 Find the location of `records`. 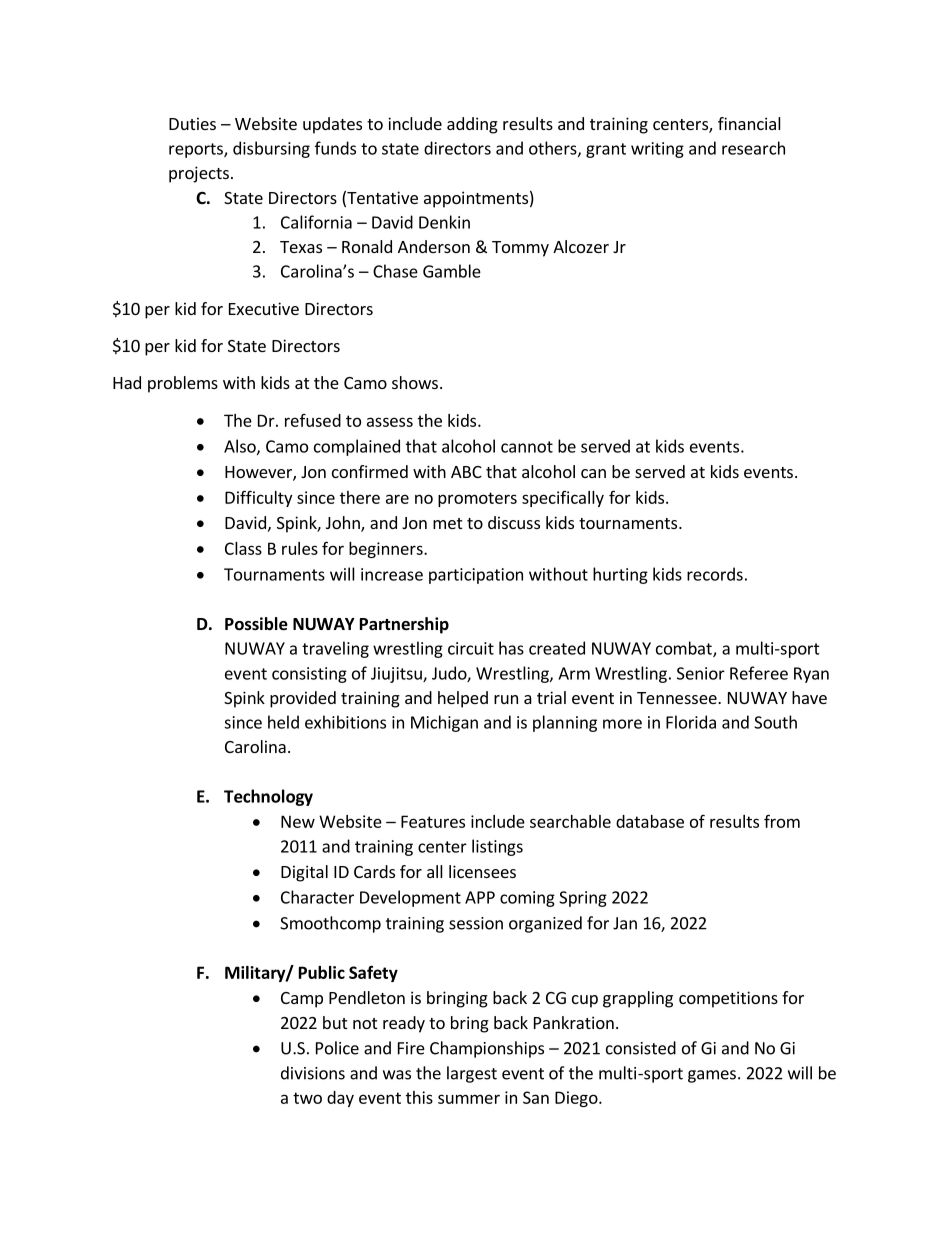

records is located at coordinates (715, 574).
